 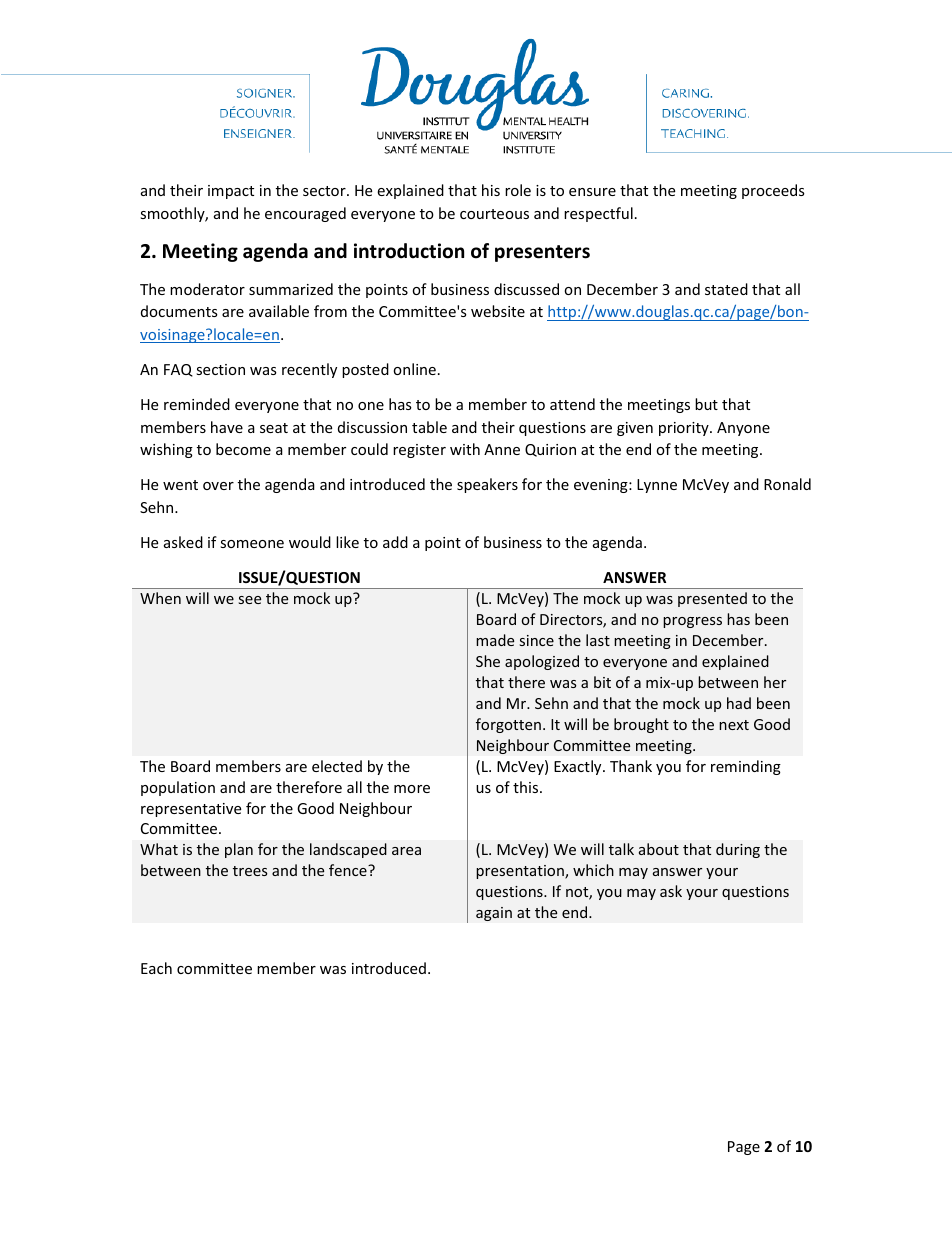 I want to click on courteous, so click(x=494, y=214).
